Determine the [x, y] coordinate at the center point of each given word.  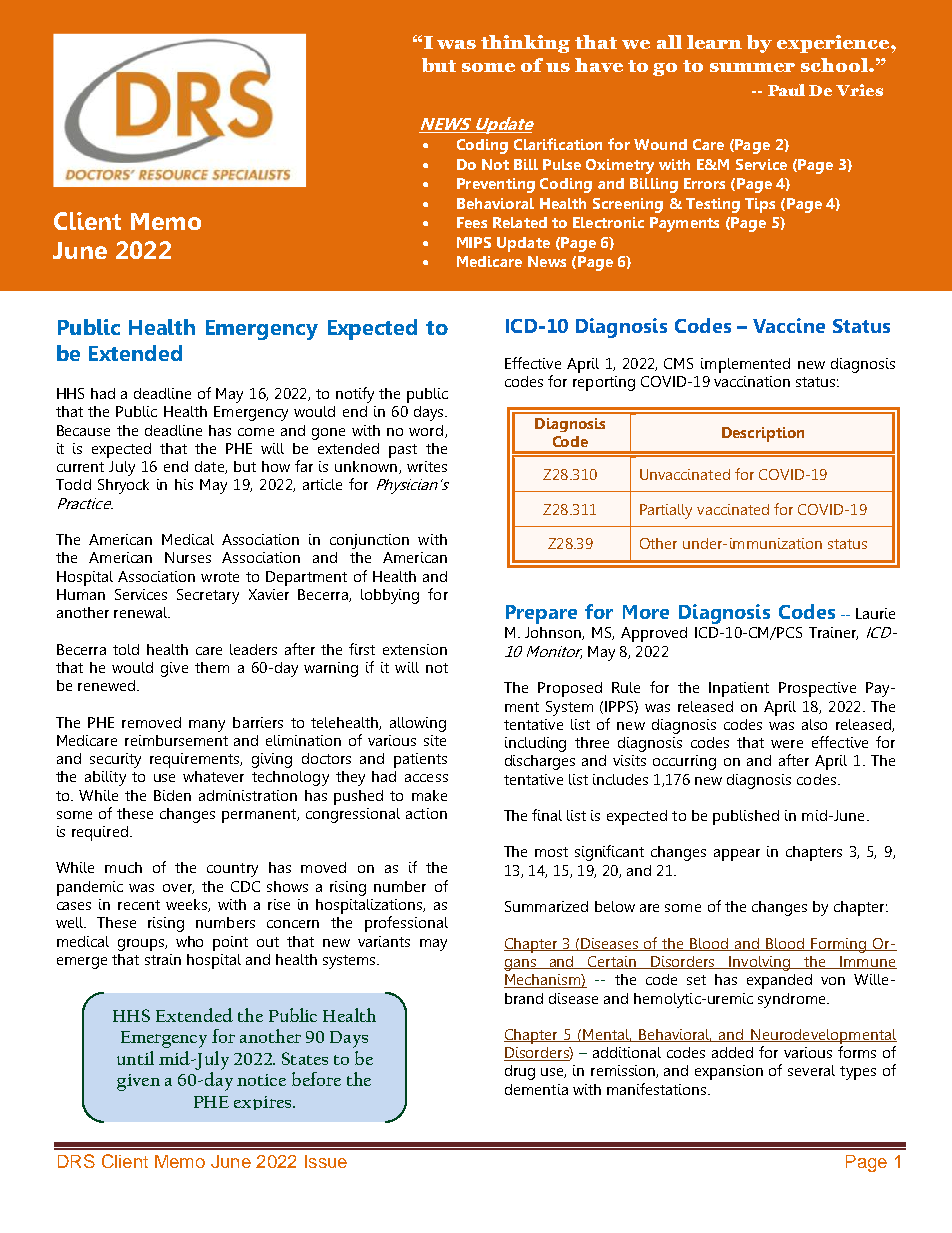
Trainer [833, 633]
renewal [141, 612]
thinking [525, 44]
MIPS [474, 242]
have [599, 65]
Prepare [541, 614]
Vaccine [789, 325]
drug [520, 1072]
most [551, 852]
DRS [76, 1161]
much [123, 867]
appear [737, 855]
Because [83, 430]
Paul [786, 90]
